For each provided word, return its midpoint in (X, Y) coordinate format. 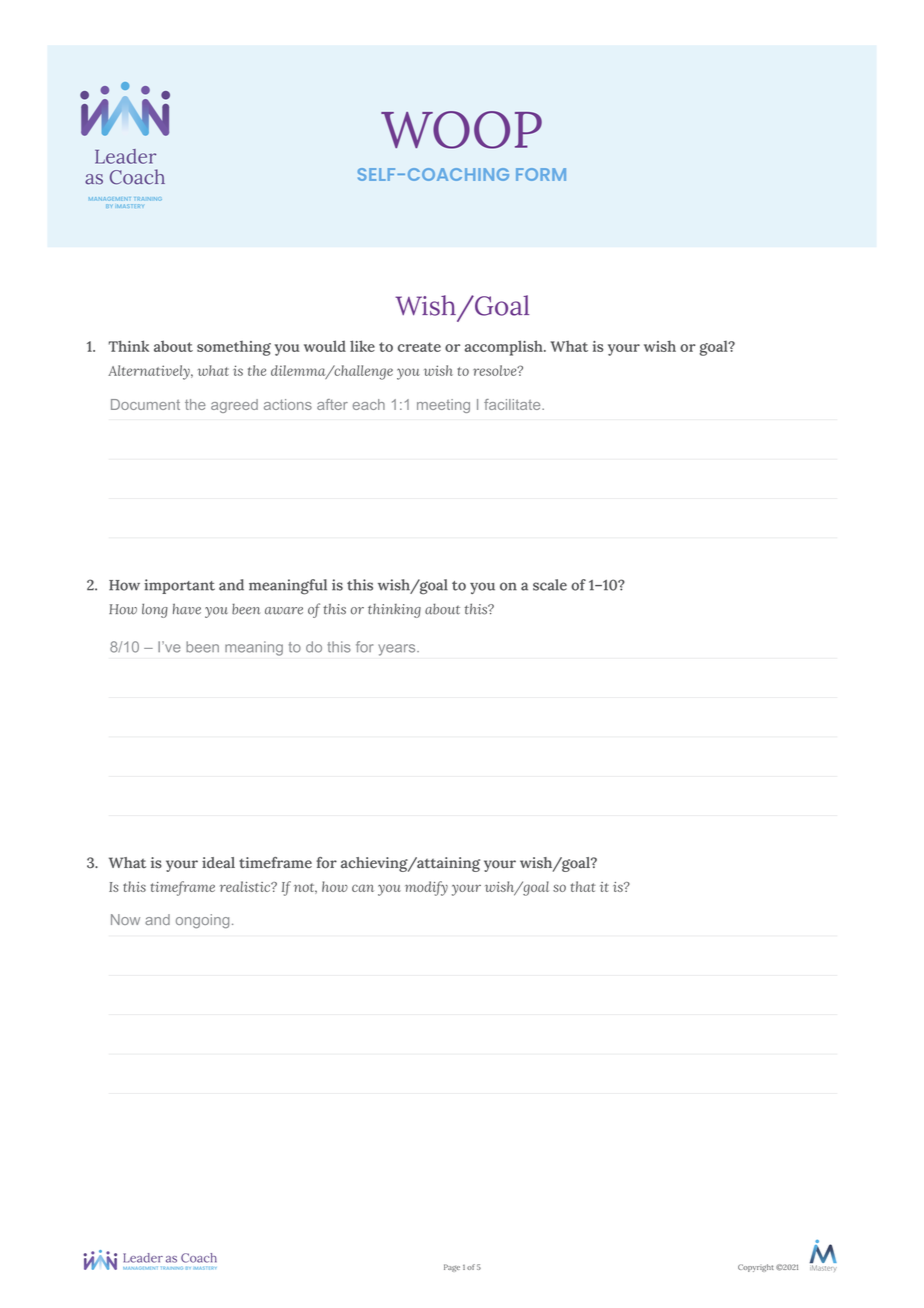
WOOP (461, 130)
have (187, 609)
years (398, 650)
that (583, 886)
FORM (541, 174)
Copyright (756, 1268)
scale (550, 585)
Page (452, 1268)
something (234, 348)
